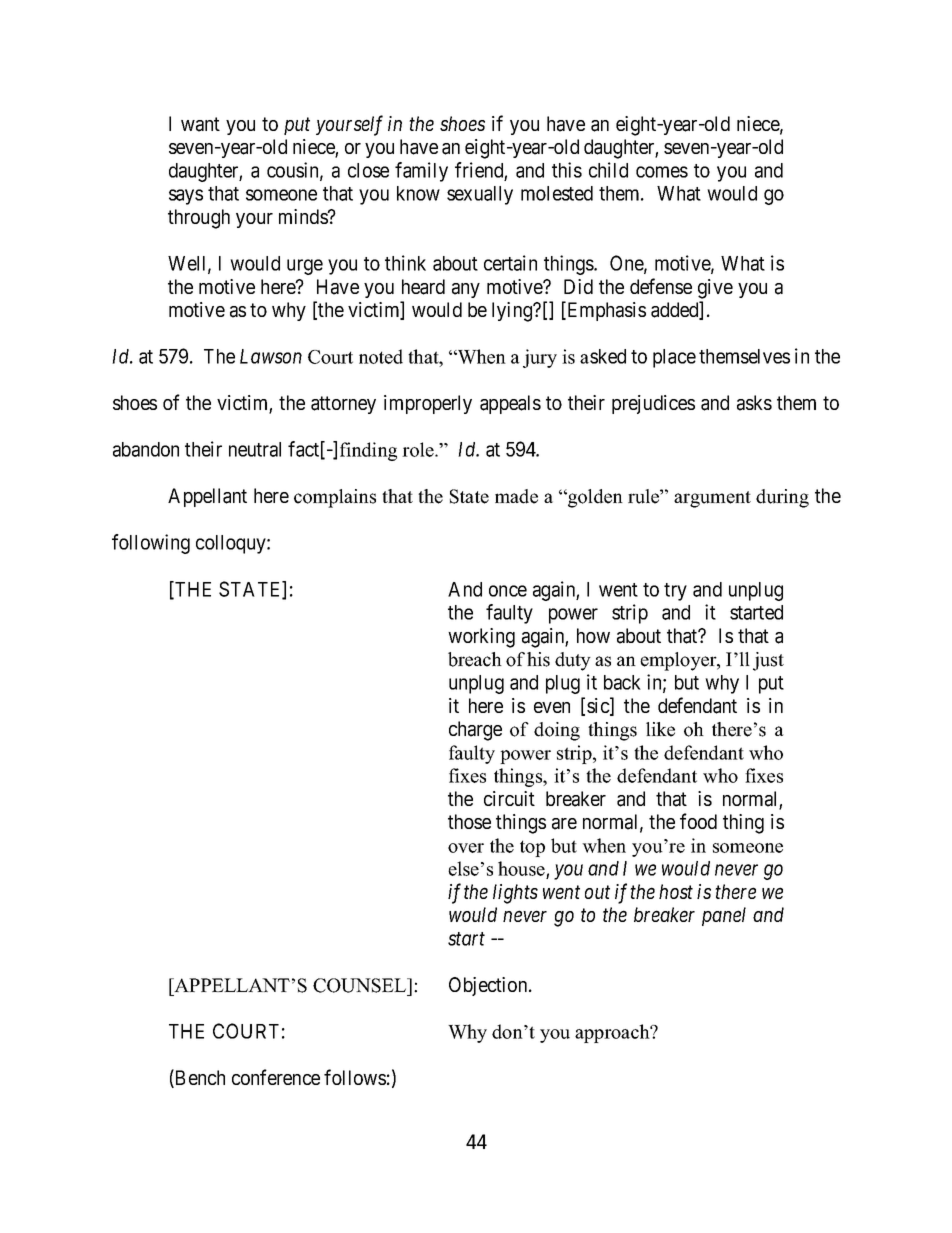 The width and height of the screenshot is (952, 1233). Describe the element at coordinates (271, 356) in the screenshot. I see `Lawson` at that location.
